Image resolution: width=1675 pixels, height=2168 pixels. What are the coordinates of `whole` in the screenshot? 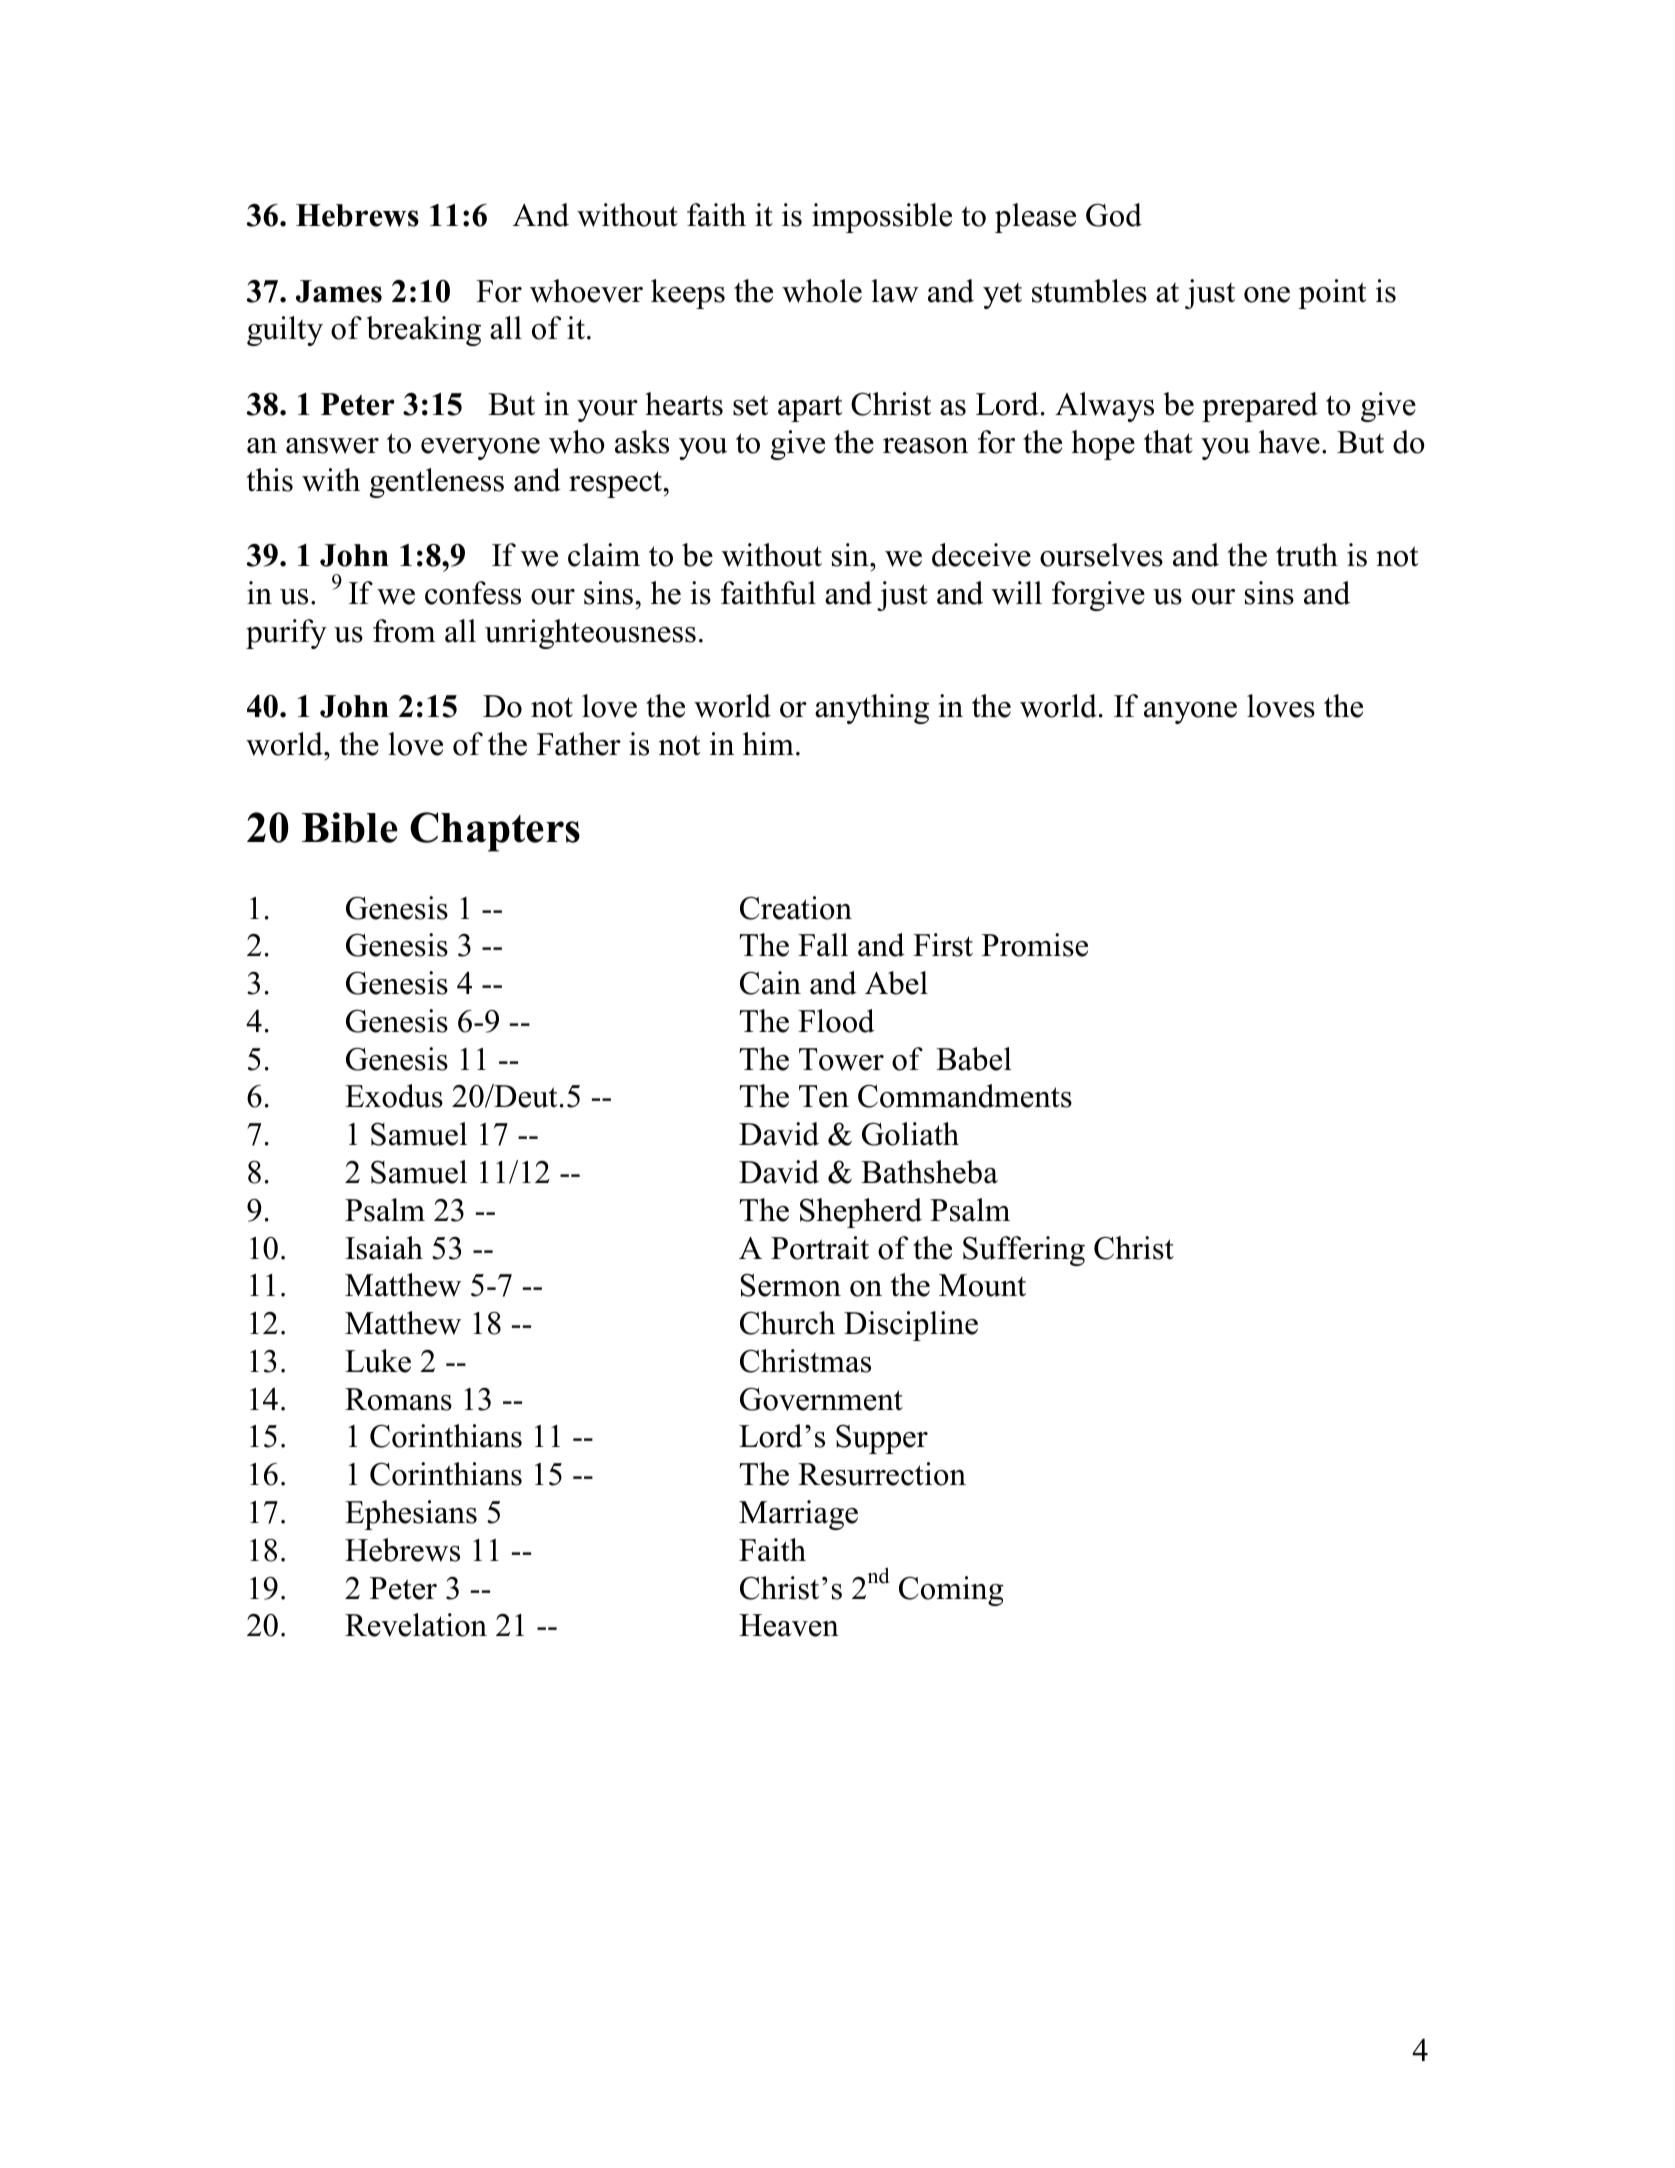 It's located at (822, 291).
